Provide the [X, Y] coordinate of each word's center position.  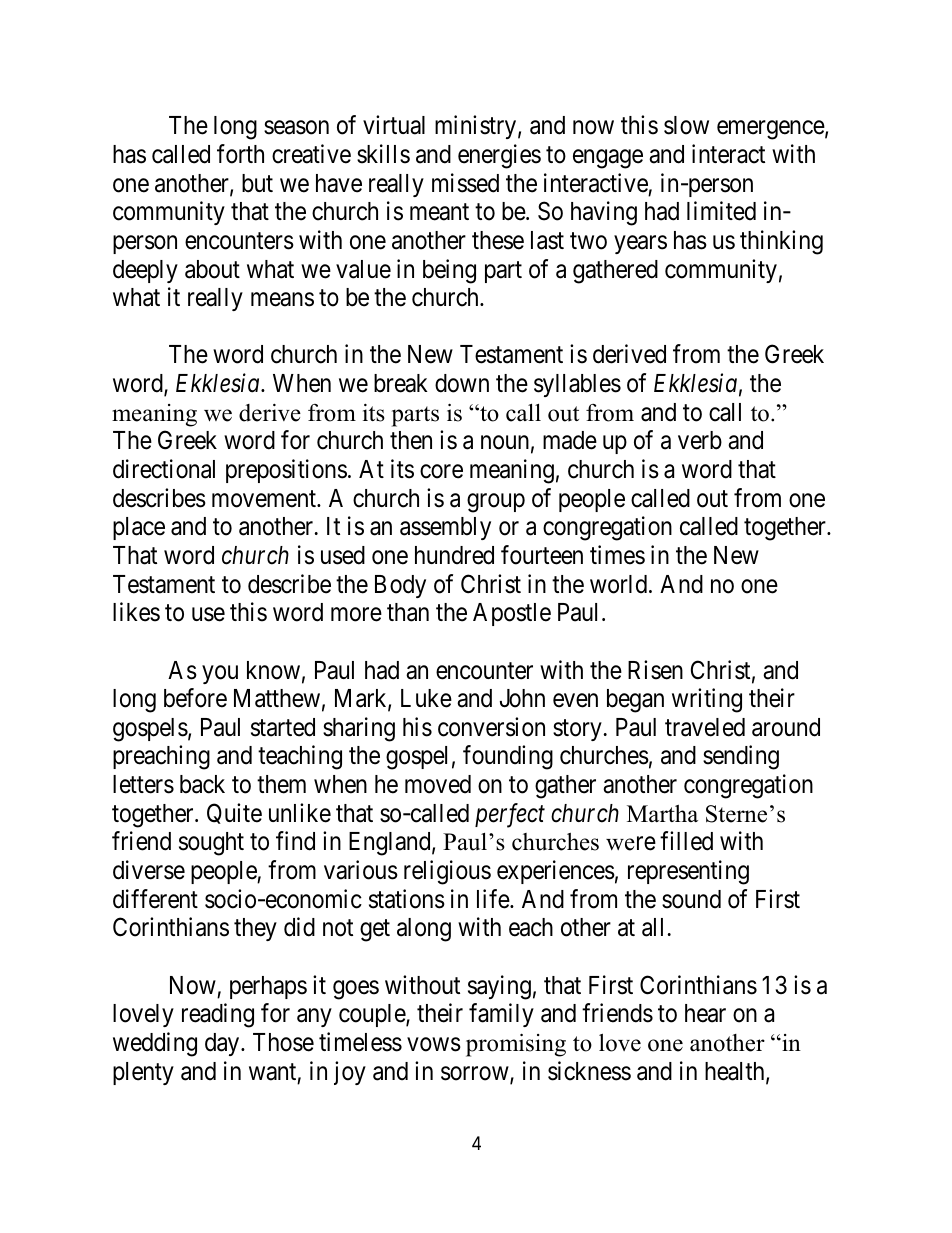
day [223, 1044]
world [618, 584]
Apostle [512, 614]
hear [705, 1013]
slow [686, 125]
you [220, 674]
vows [434, 1044]
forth [240, 154]
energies [499, 156]
